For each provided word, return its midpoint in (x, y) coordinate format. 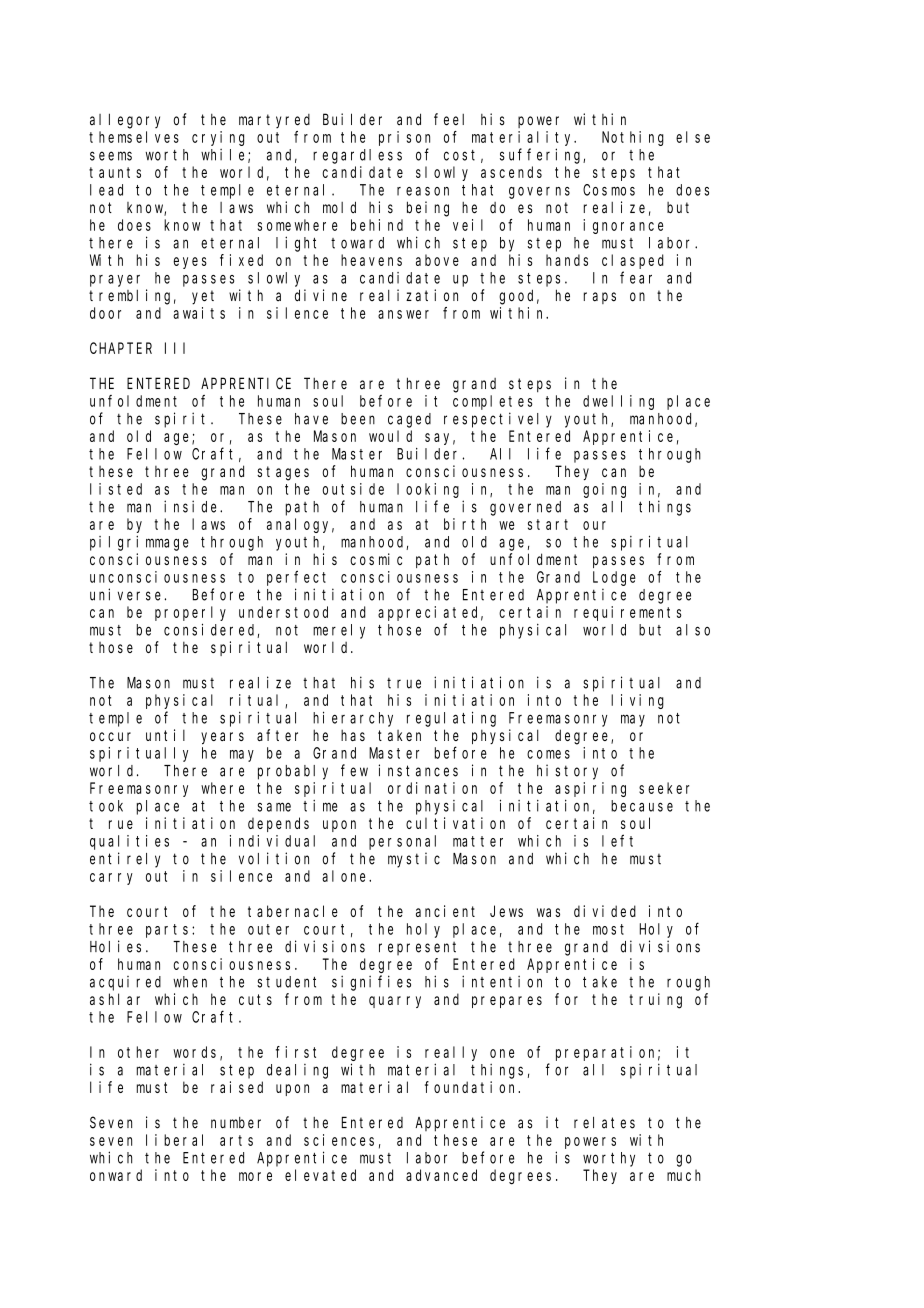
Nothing (633, 138)
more (255, 1176)
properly (190, 613)
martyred (274, 121)
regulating (451, 719)
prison (404, 138)
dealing (297, 1071)
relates (604, 1123)
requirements (628, 613)
